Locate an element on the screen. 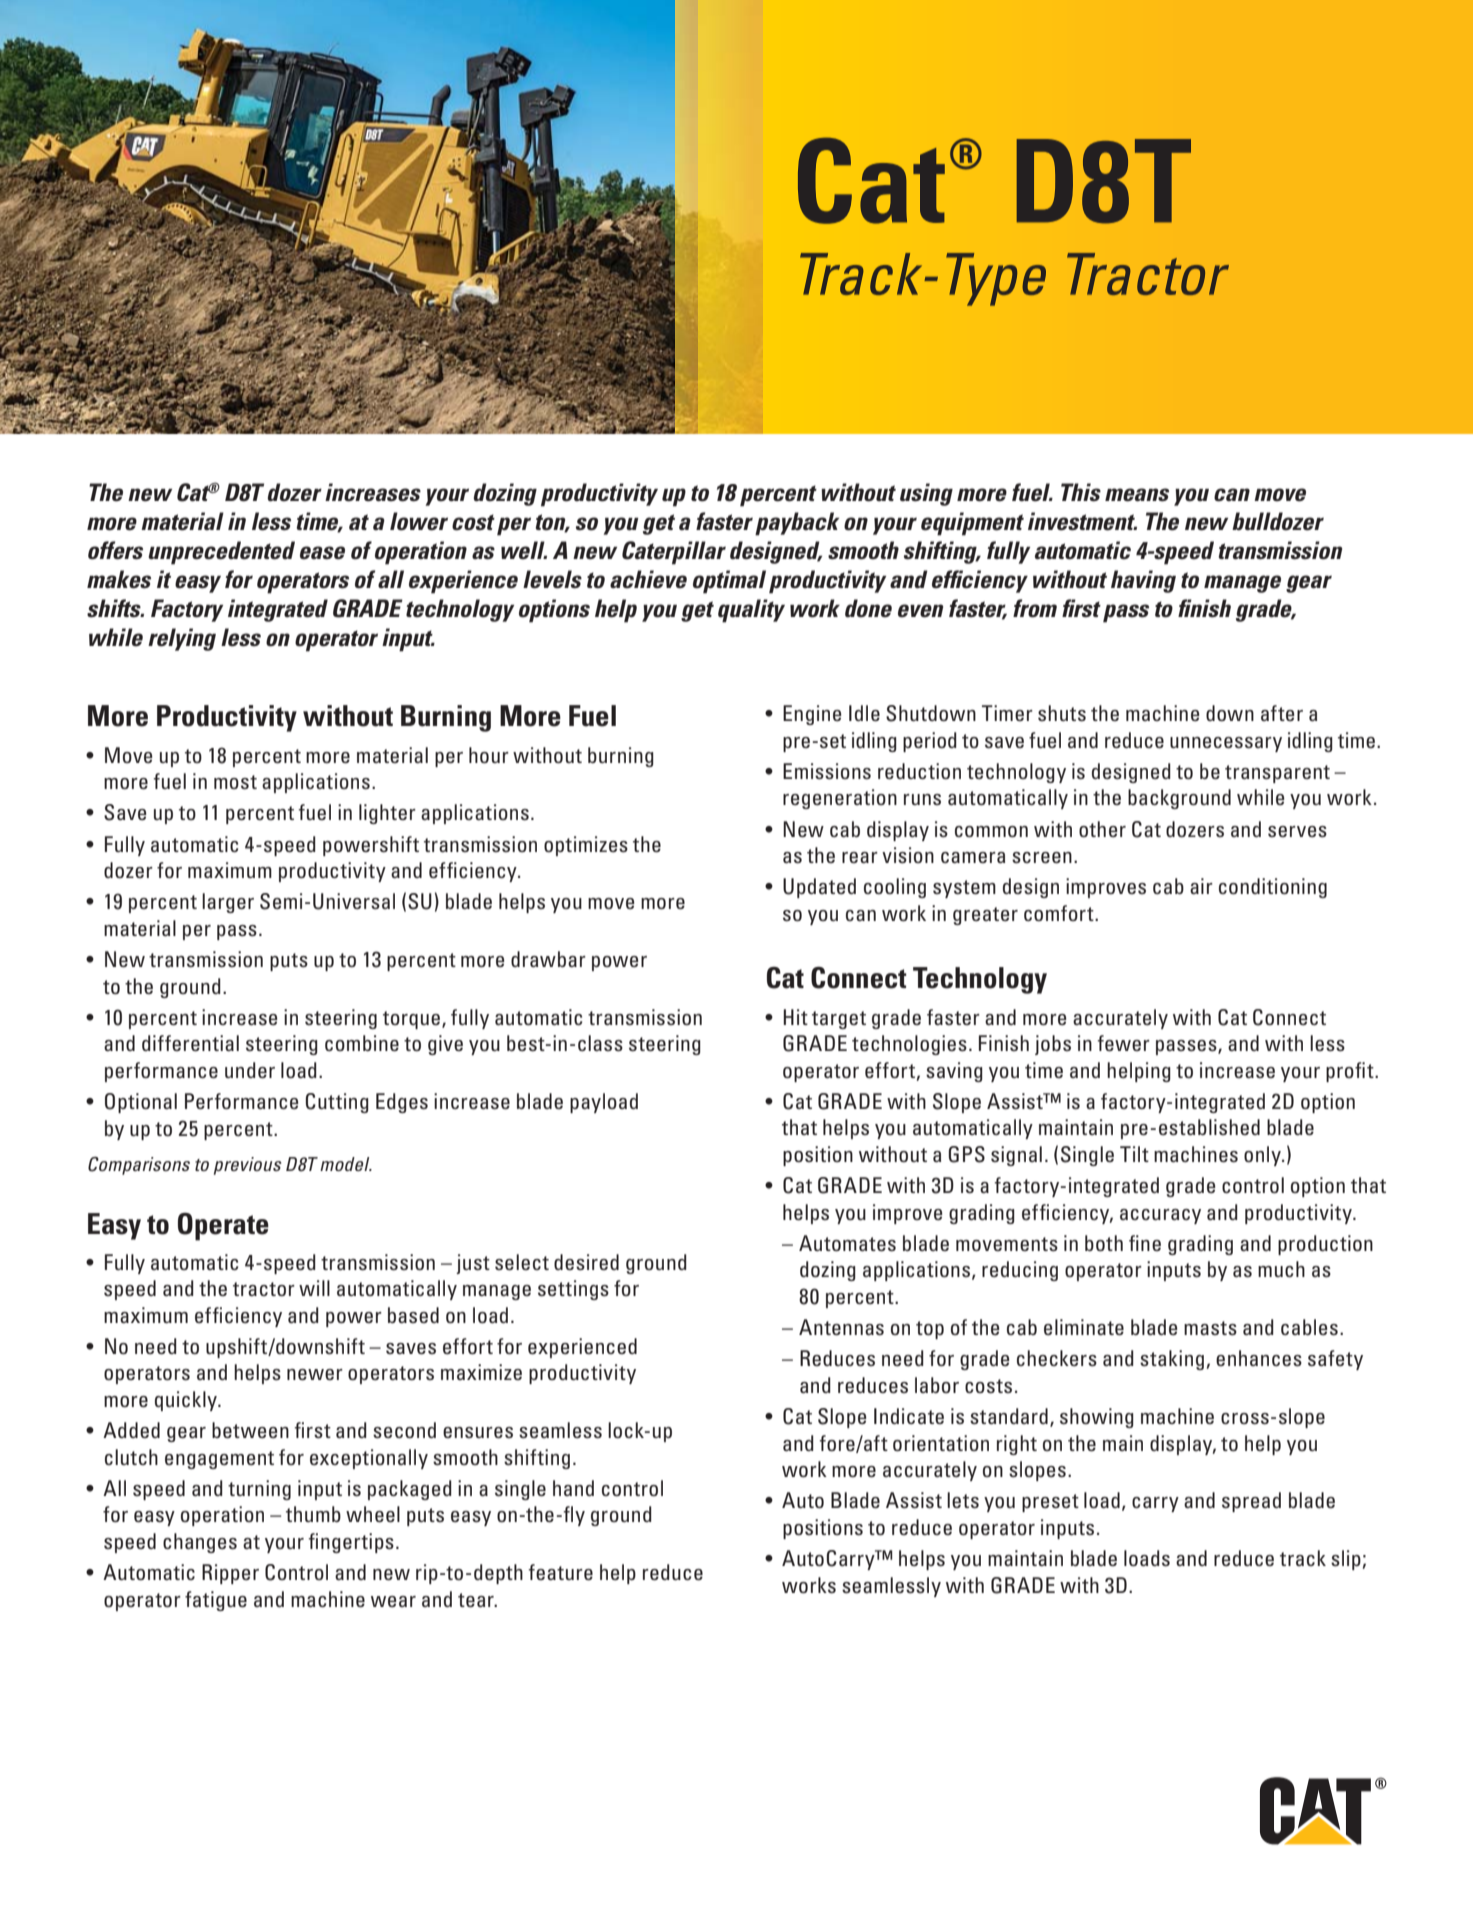 The image size is (1473, 1907). Ripper is located at coordinates (230, 1574).
